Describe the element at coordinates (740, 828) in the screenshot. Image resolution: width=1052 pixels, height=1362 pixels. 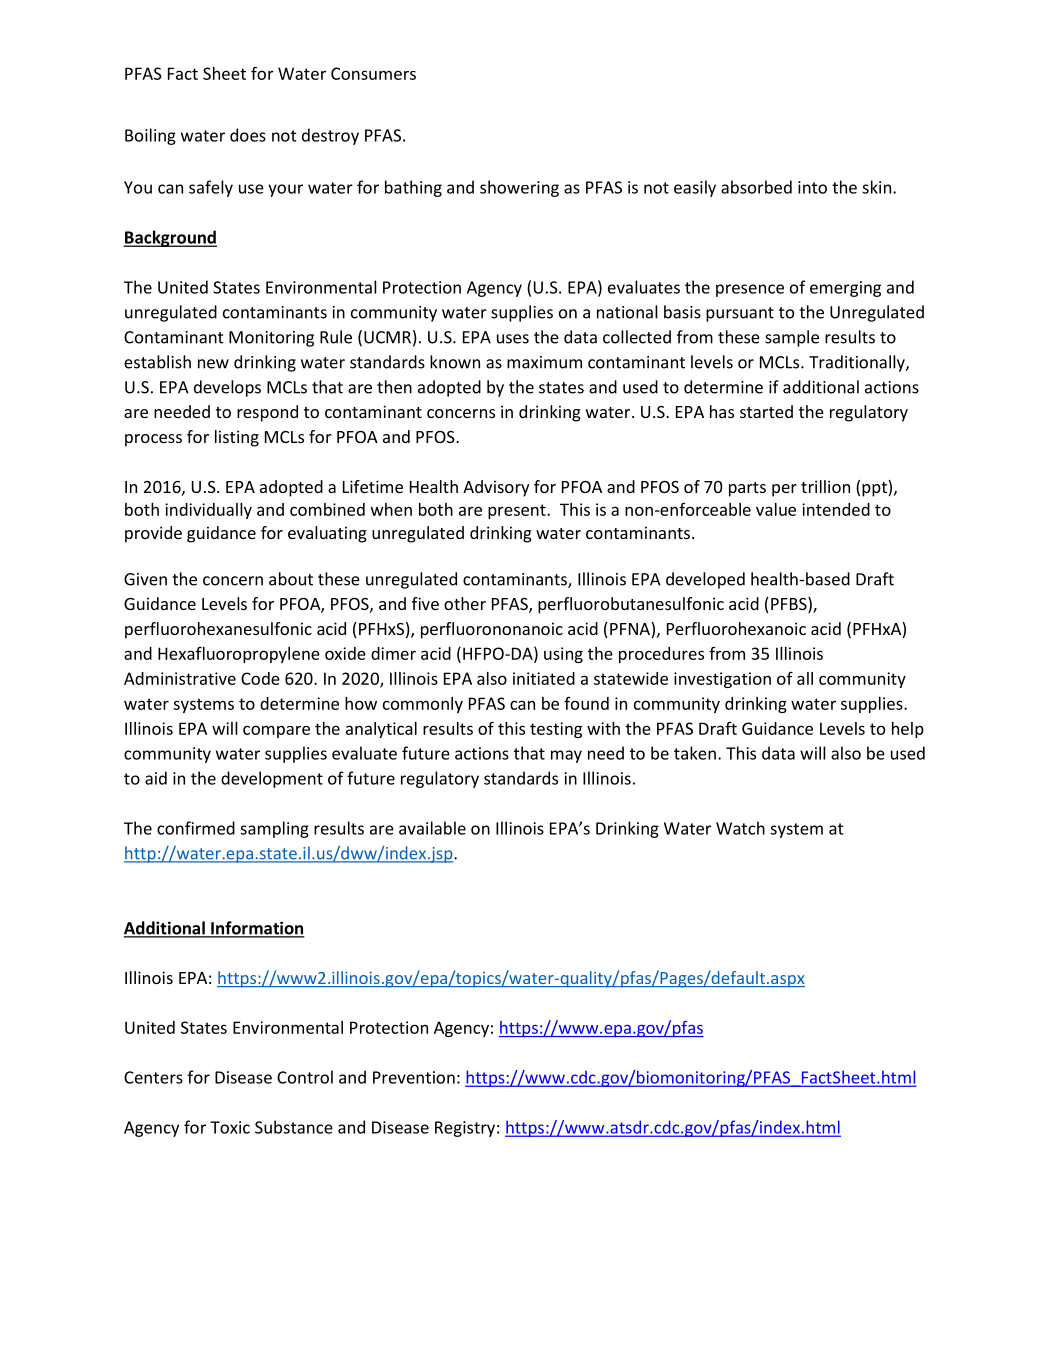
I see `Watch` at that location.
